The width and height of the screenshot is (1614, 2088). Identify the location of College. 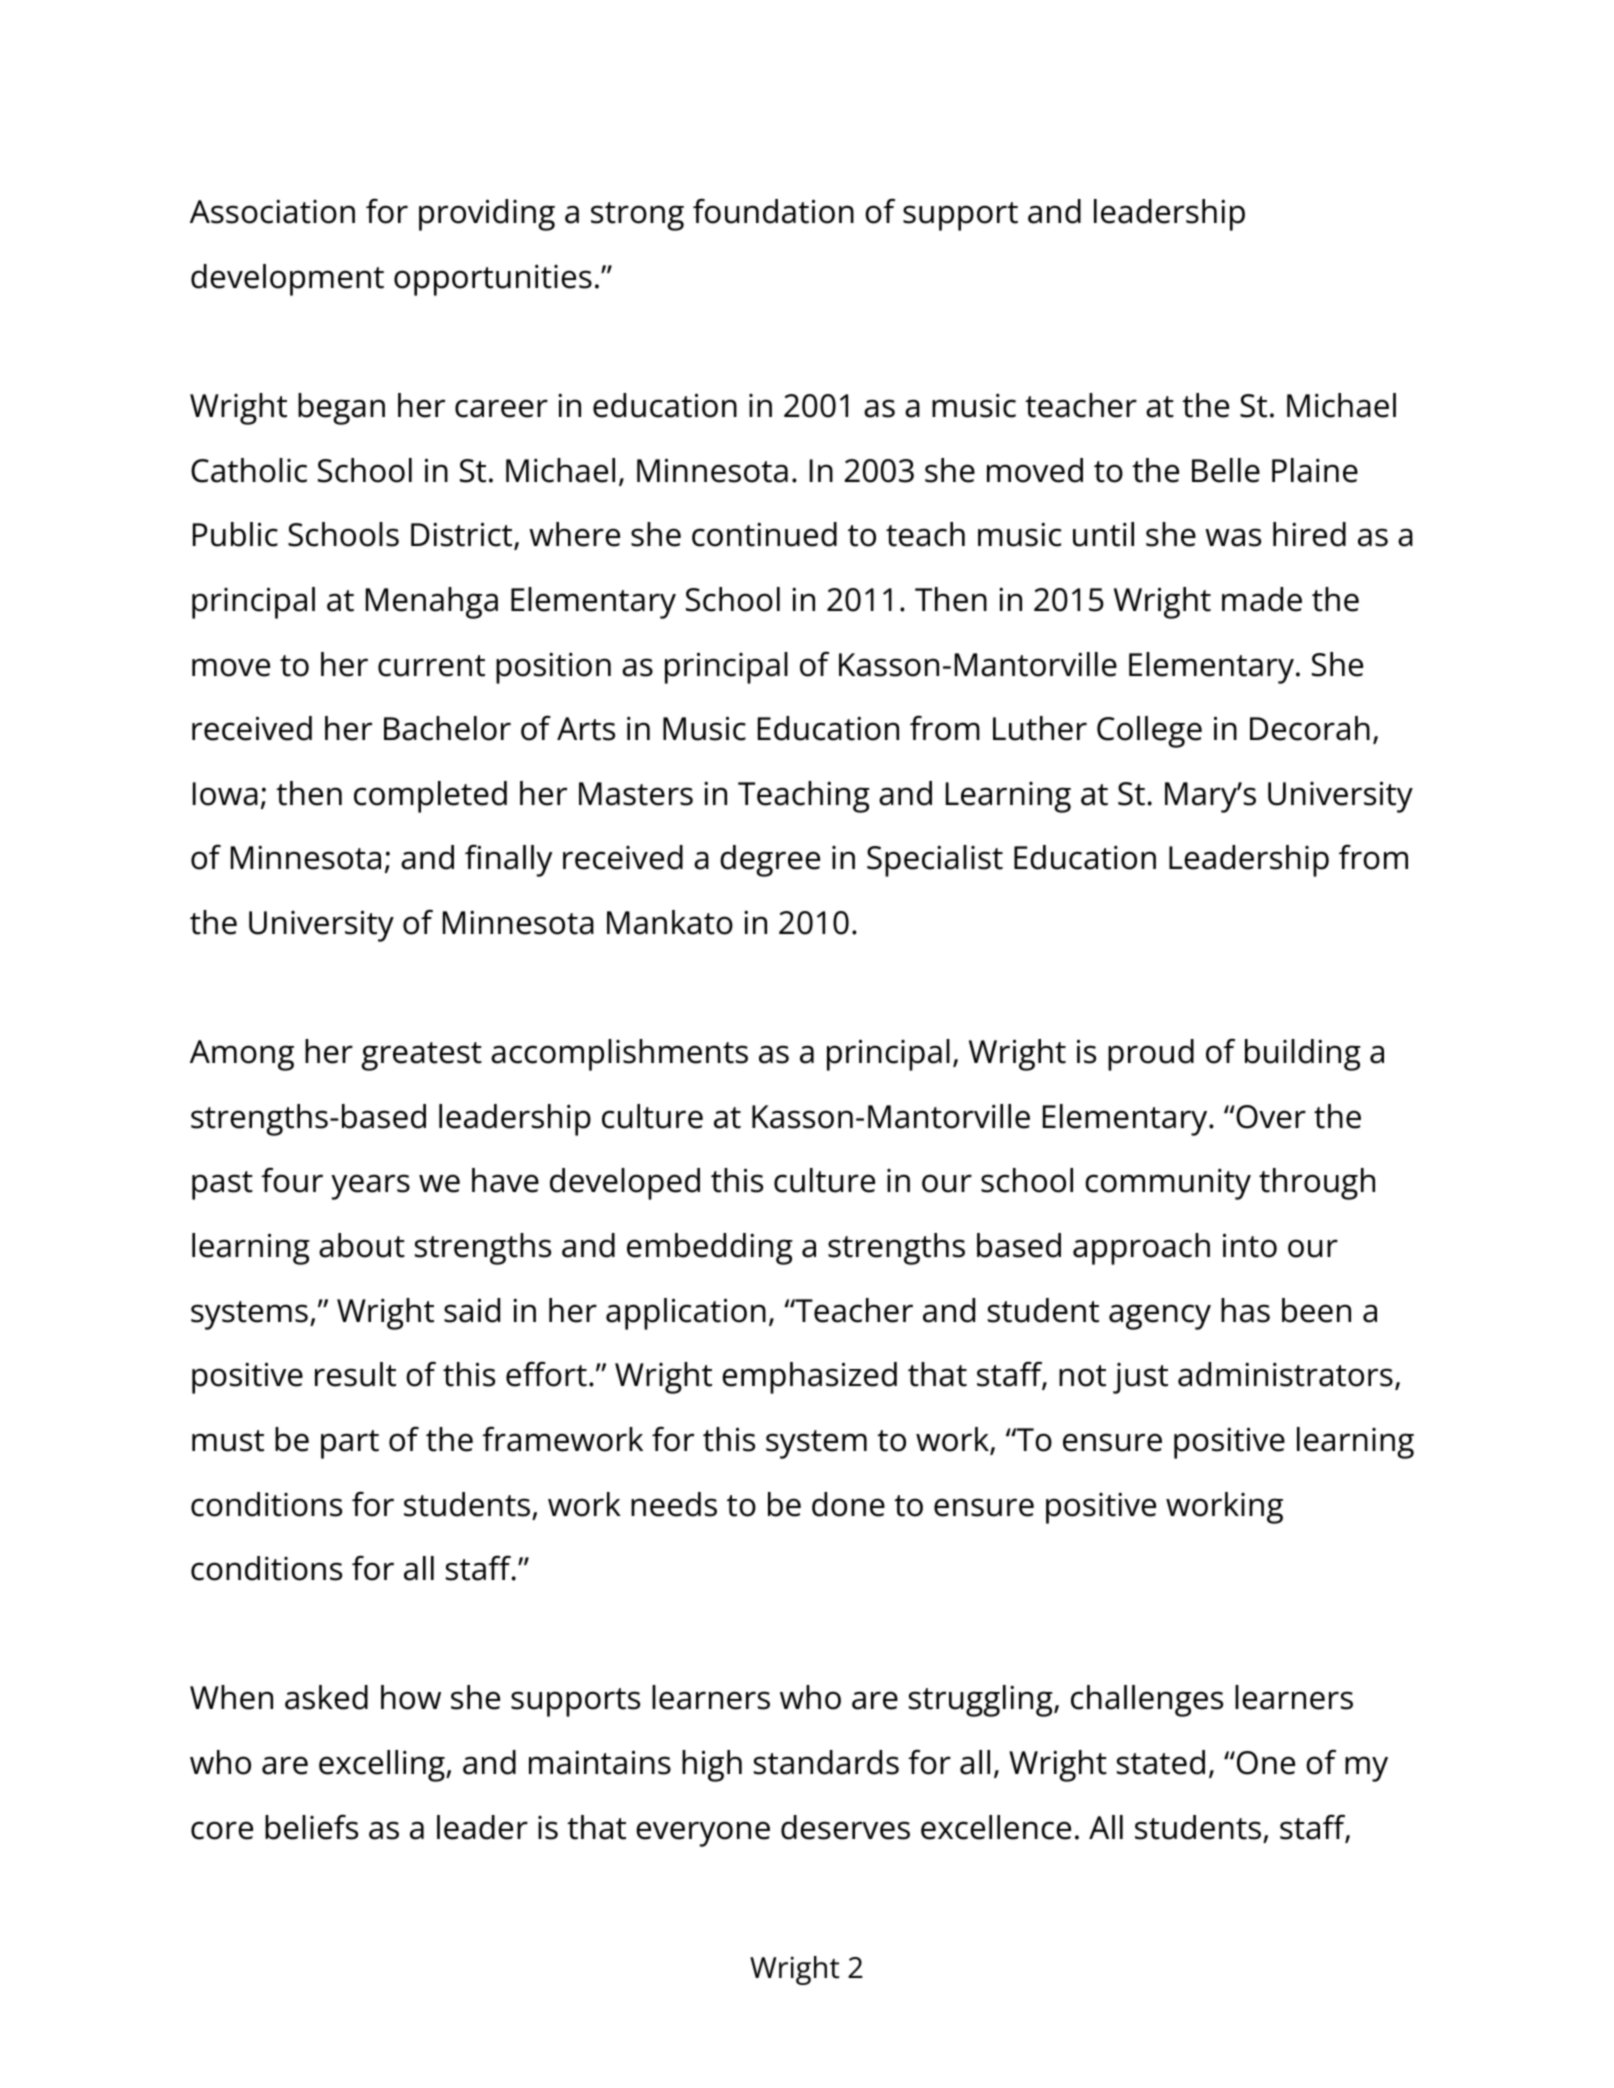
(1149, 732).
